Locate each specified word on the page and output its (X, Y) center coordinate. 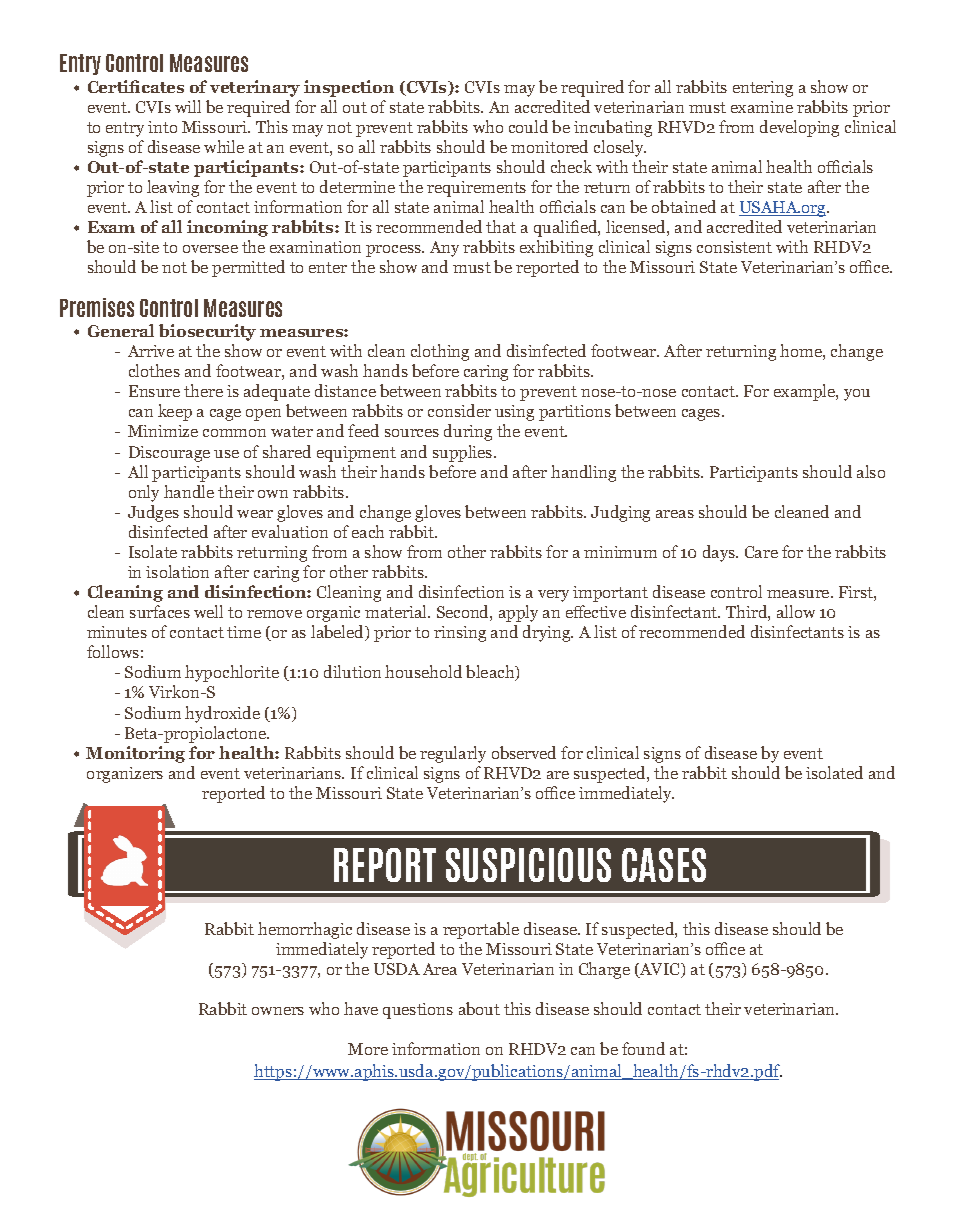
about (479, 1008)
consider (459, 410)
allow (796, 611)
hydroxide (222, 714)
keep (175, 412)
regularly (453, 754)
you (857, 395)
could (528, 126)
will (188, 106)
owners (278, 1011)
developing (799, 128)
